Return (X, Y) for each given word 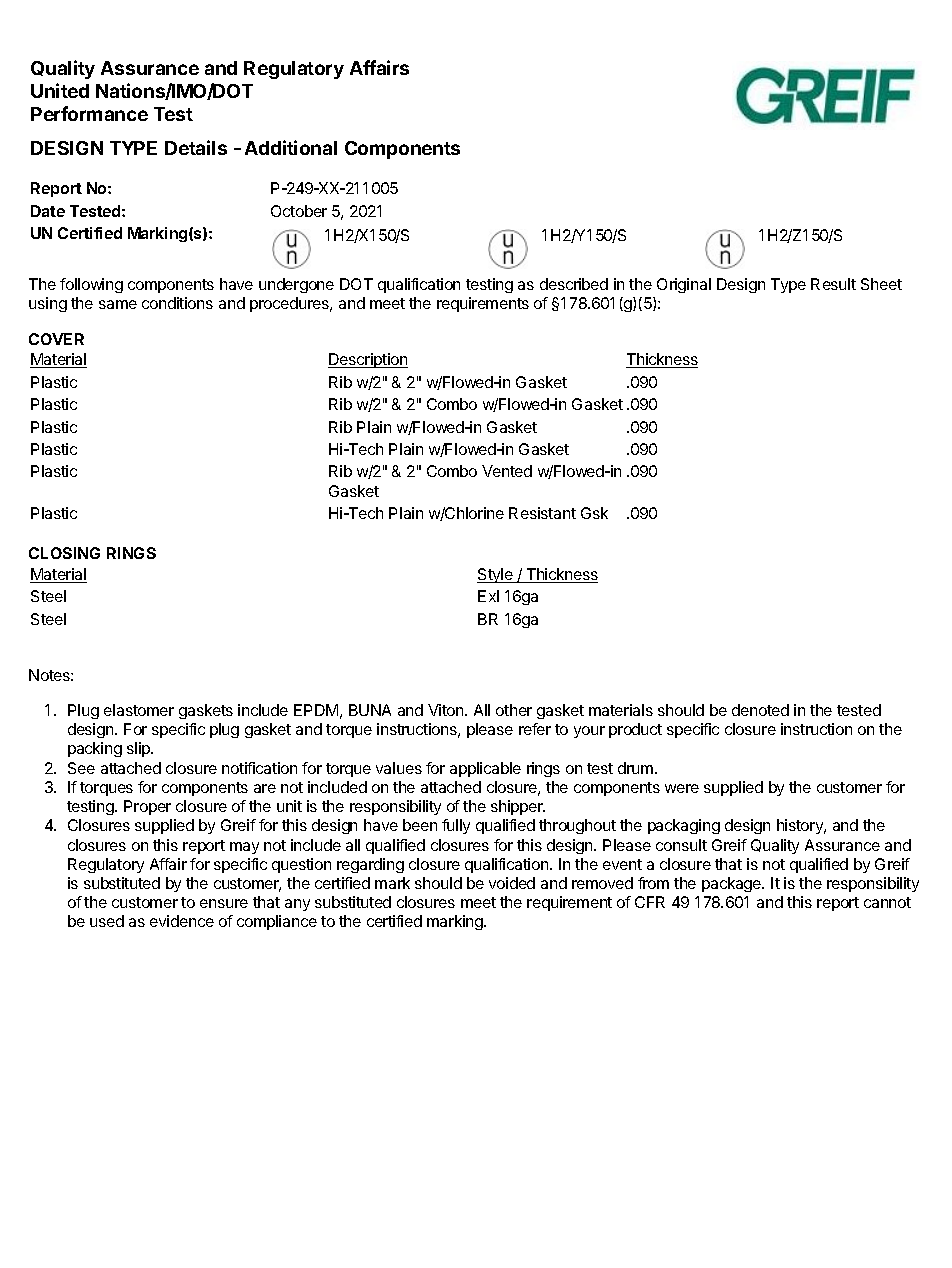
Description (368, 360)
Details (196, 147)
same (118, 304)
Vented (507, 471)
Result (833, 284)
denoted (760, 710)
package (733, 884)
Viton (447, 710)
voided (512, 883)
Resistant (542, 513)
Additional (291, 147)
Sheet (881, 284)
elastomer (139, 710)
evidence (182, 921)
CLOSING (64, 553)
